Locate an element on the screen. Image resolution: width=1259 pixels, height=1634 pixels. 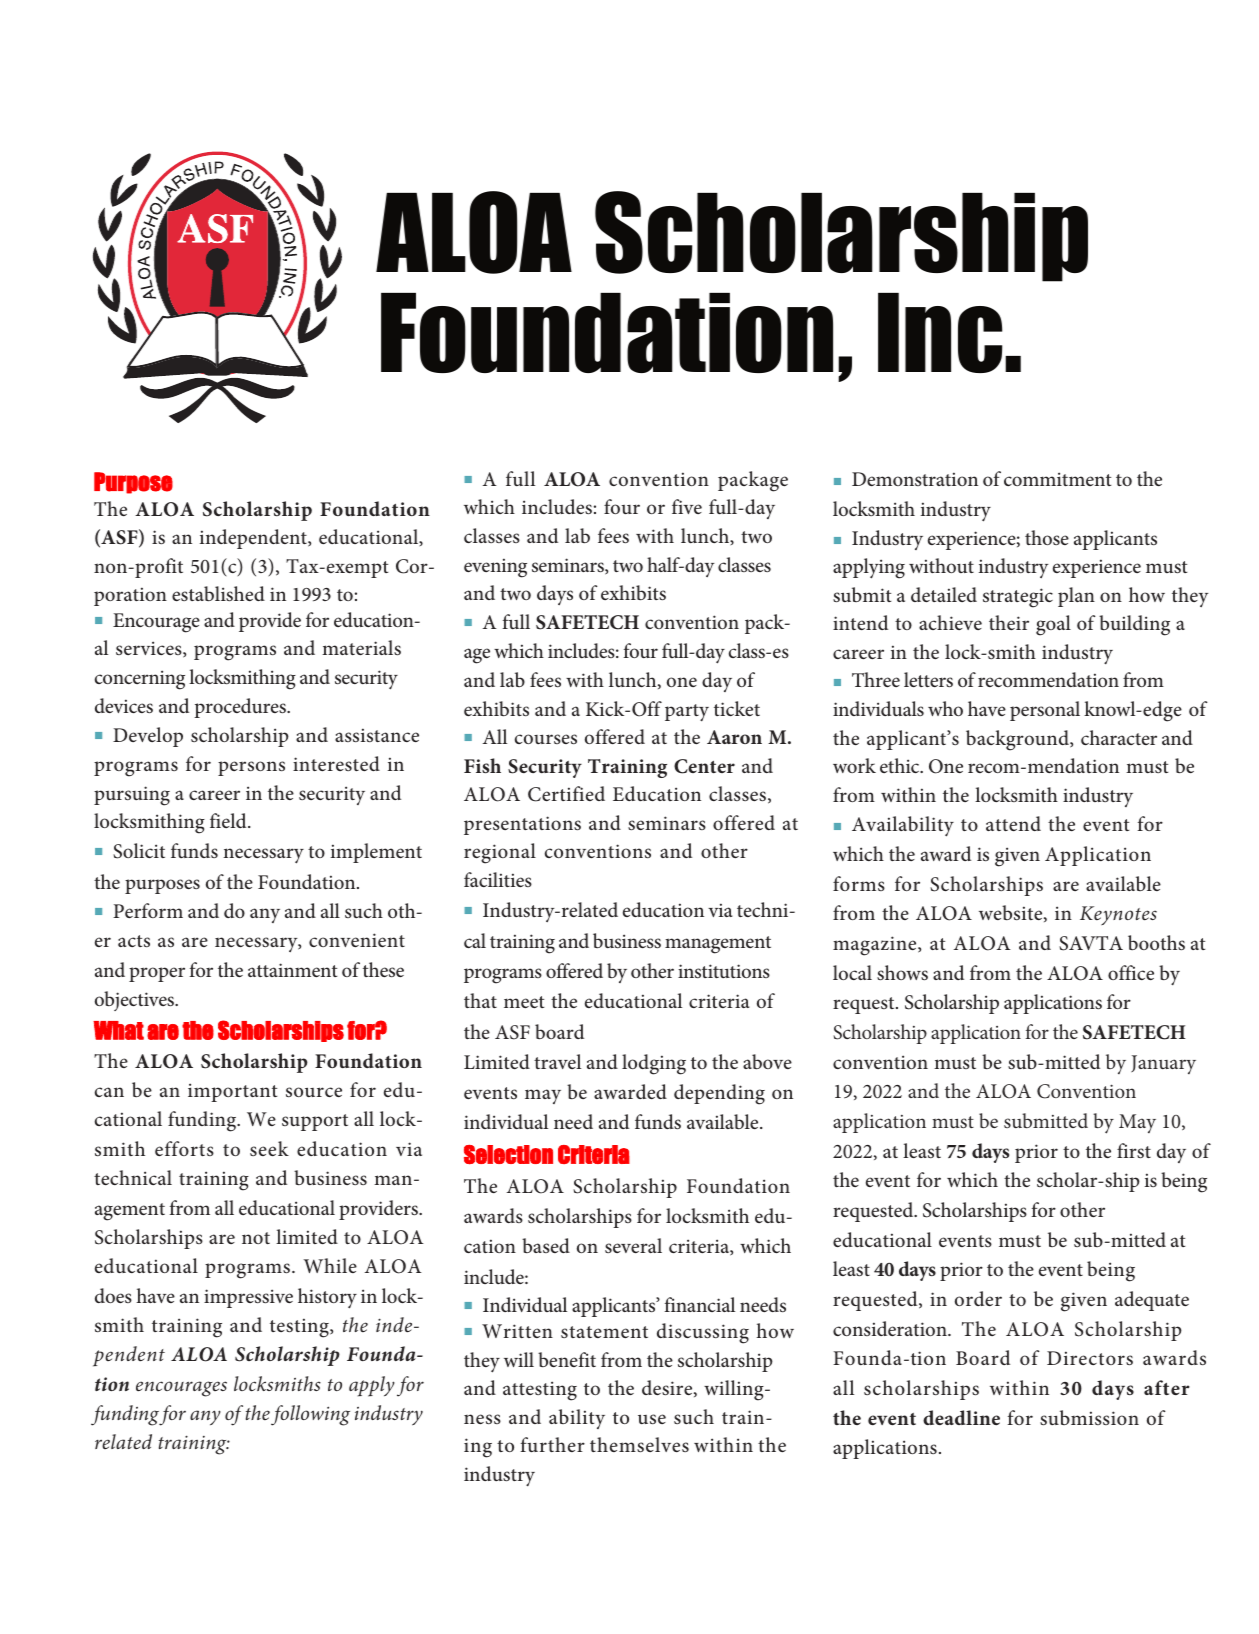
personal is located at coordinates (1045, 711).
